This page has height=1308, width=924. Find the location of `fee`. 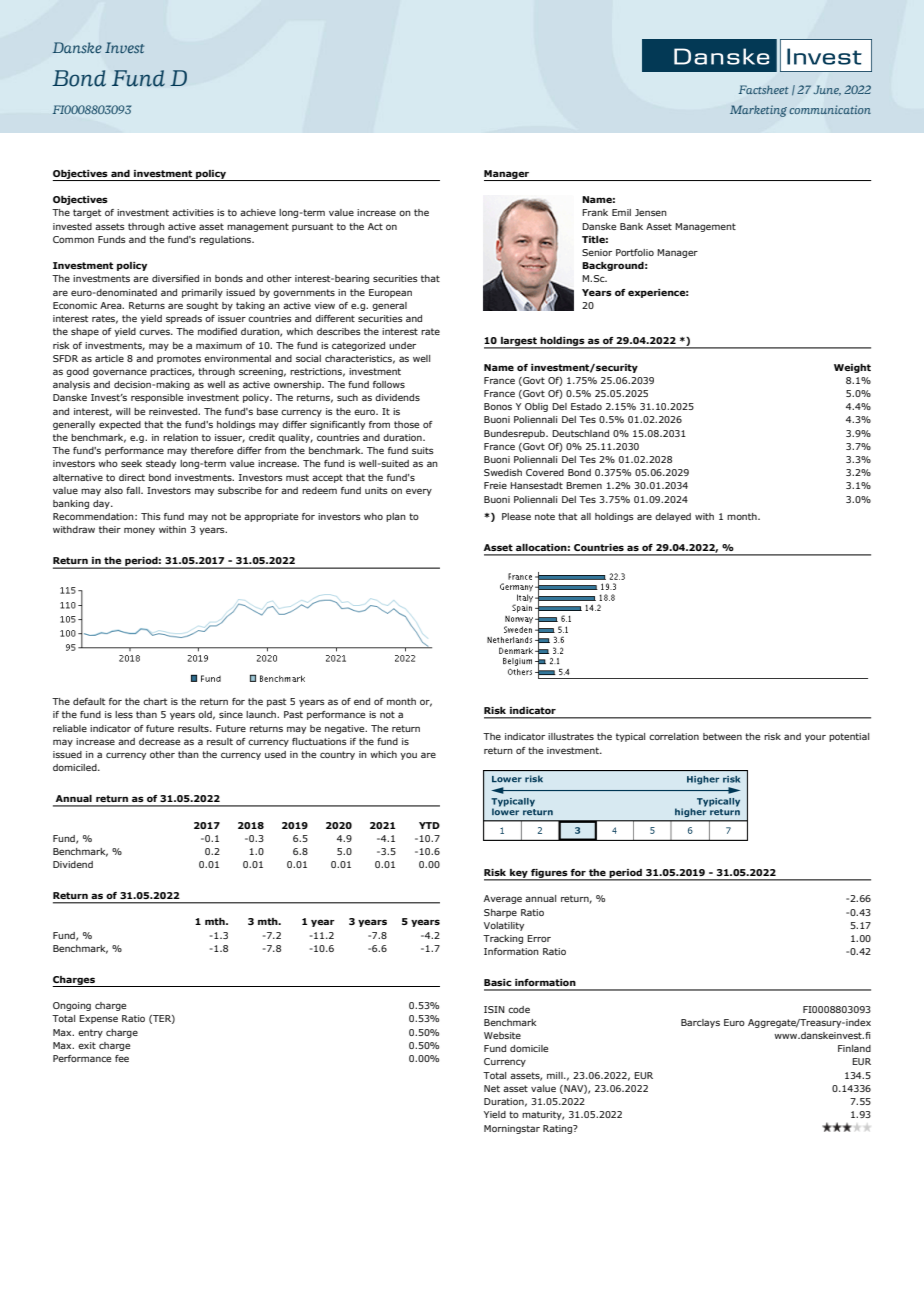

fee is located at coordinates (122, 1058).
